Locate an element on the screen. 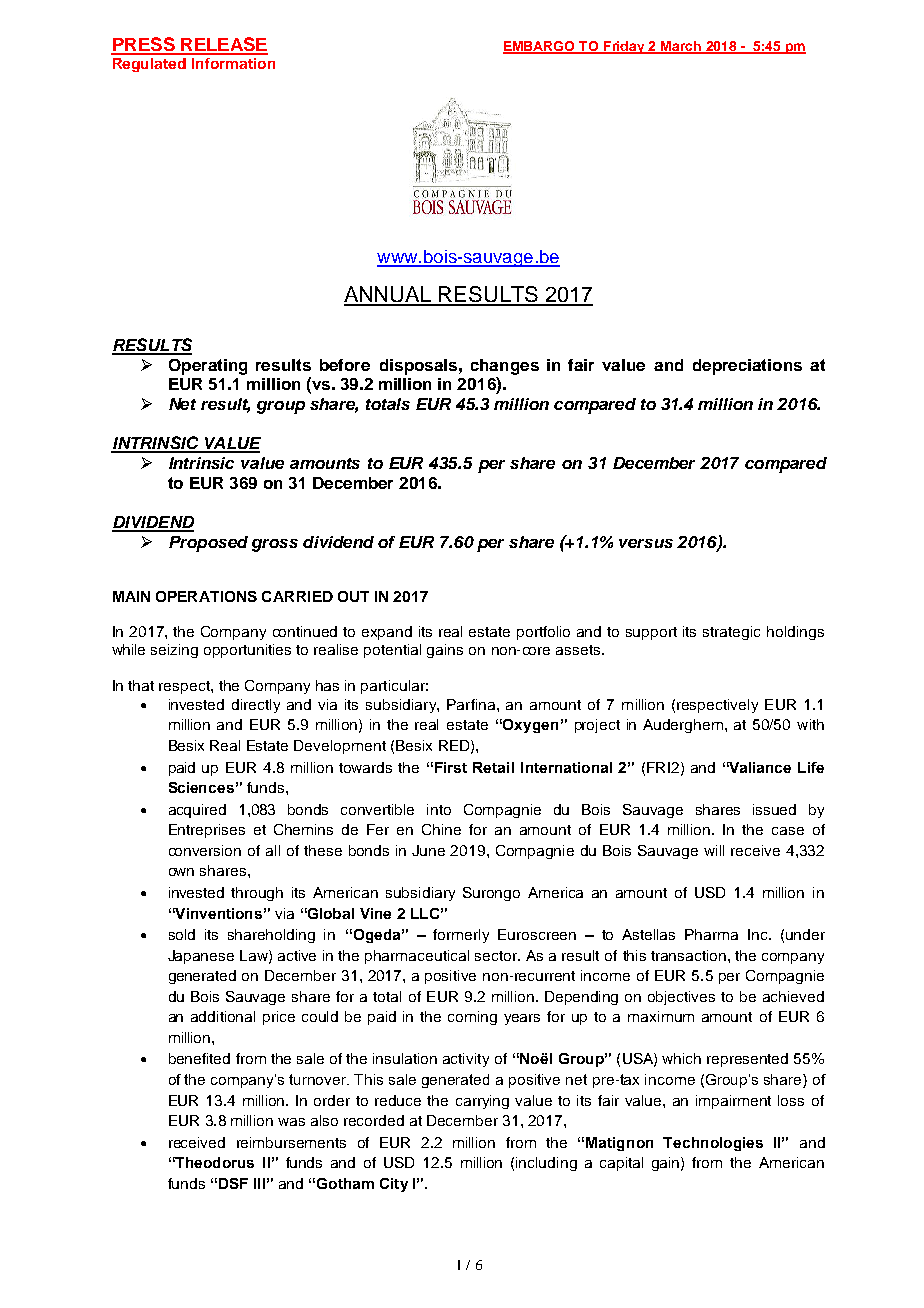 Image resolution: width=924 pixels, height=1308 pixels. III is located at coordinates (259, 1183).
